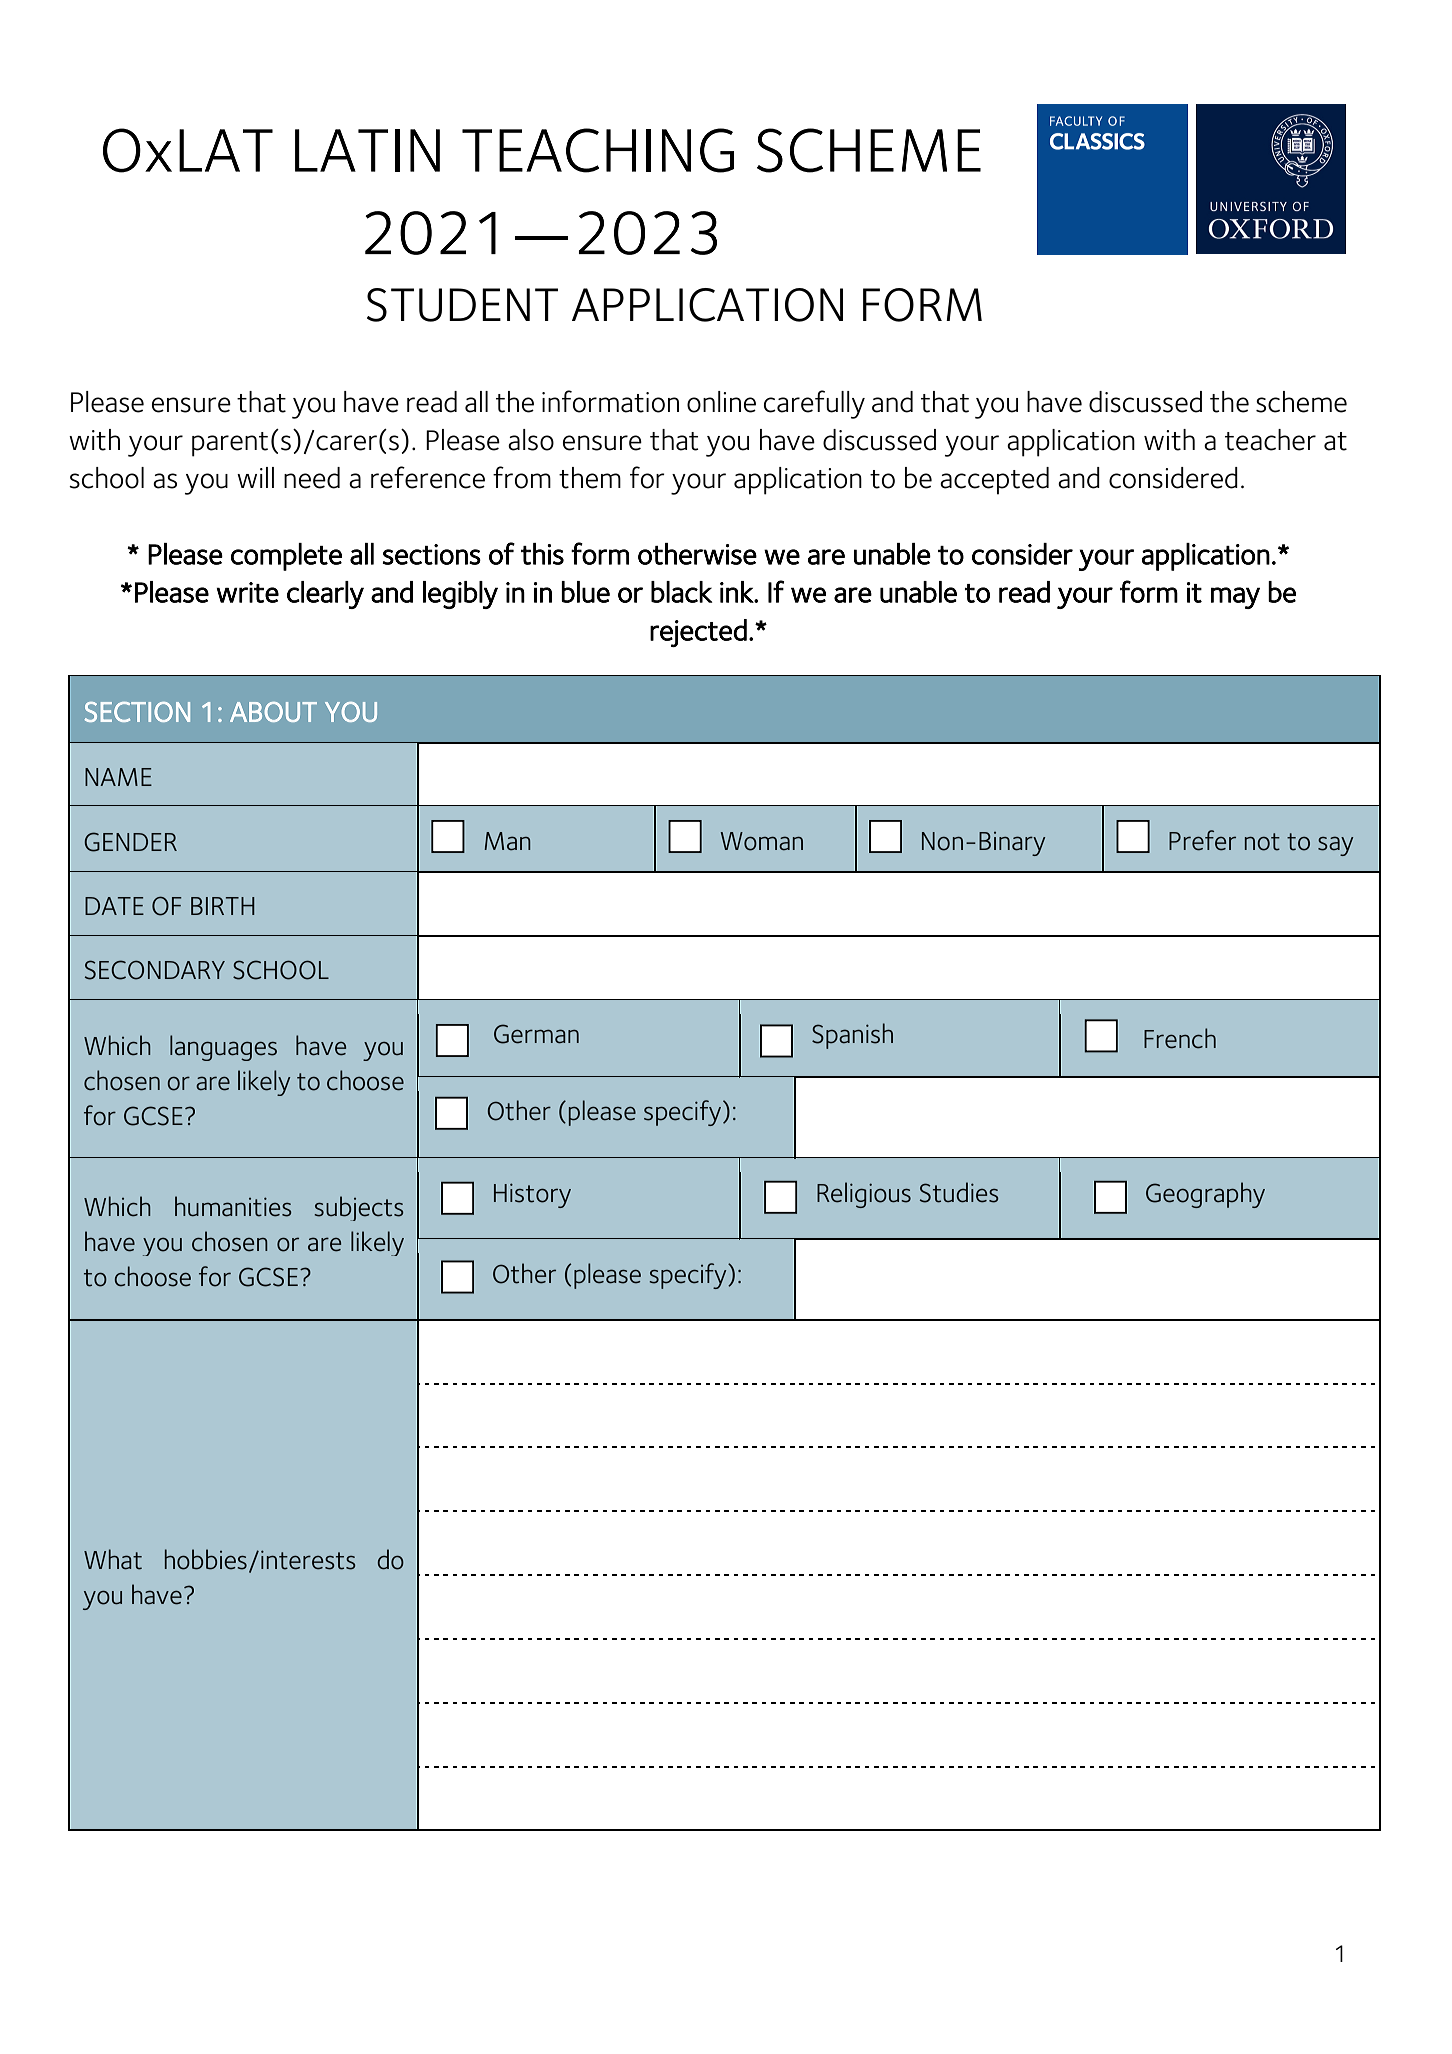  Describe the element at coordinates (223, 906) in the screenshot. I see `BIRTH` at that location.
